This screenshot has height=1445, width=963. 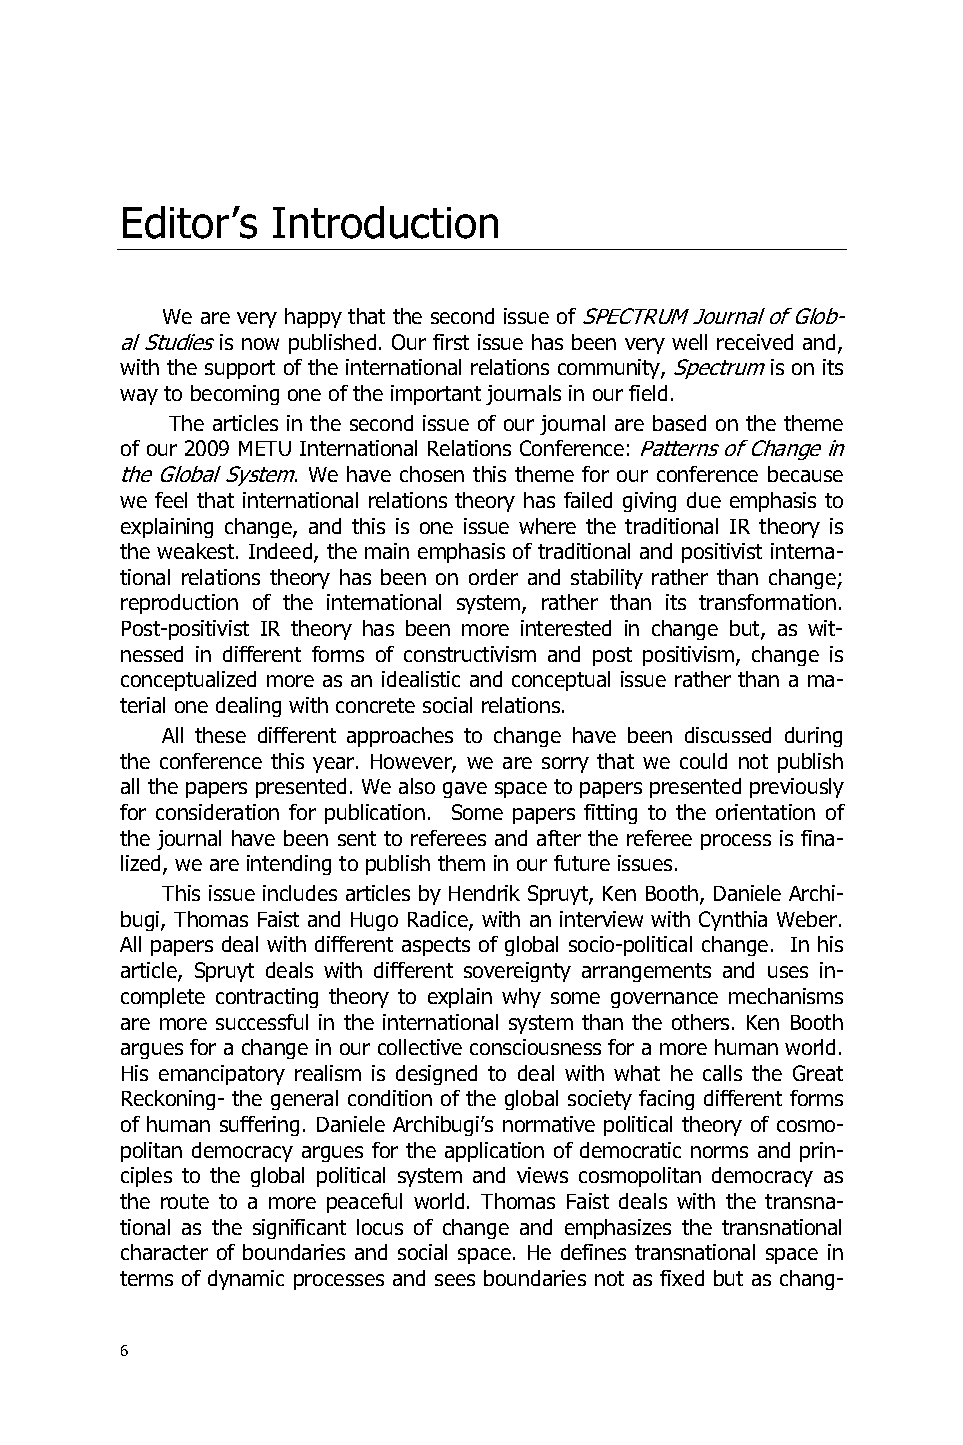 What do you see at coordinates (385, 222) in the screenshot?
I see `Introduction` at bounding box center [385, 222].
